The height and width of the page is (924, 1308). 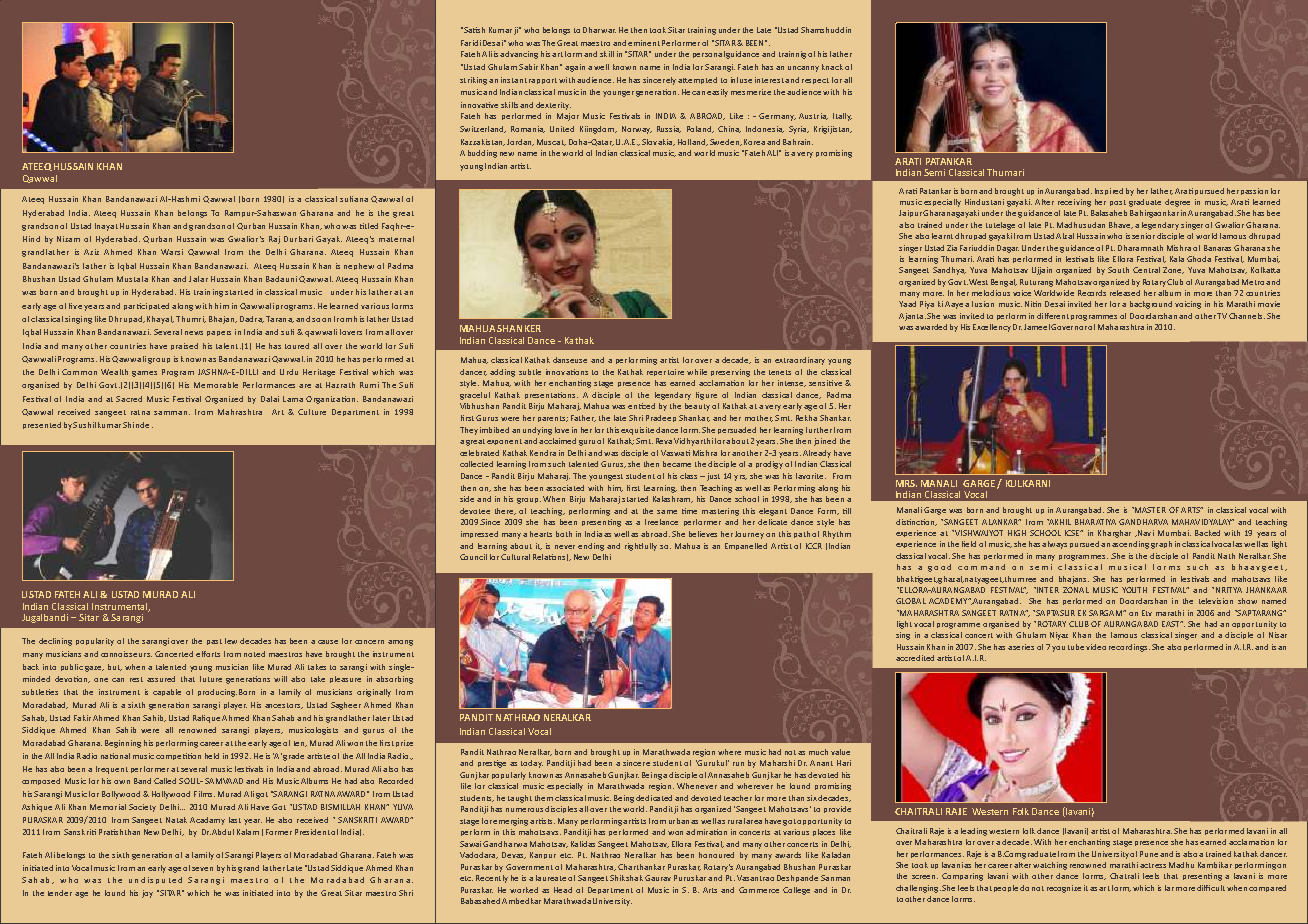 I want to click on actress, so click(x=1153, y=865).
